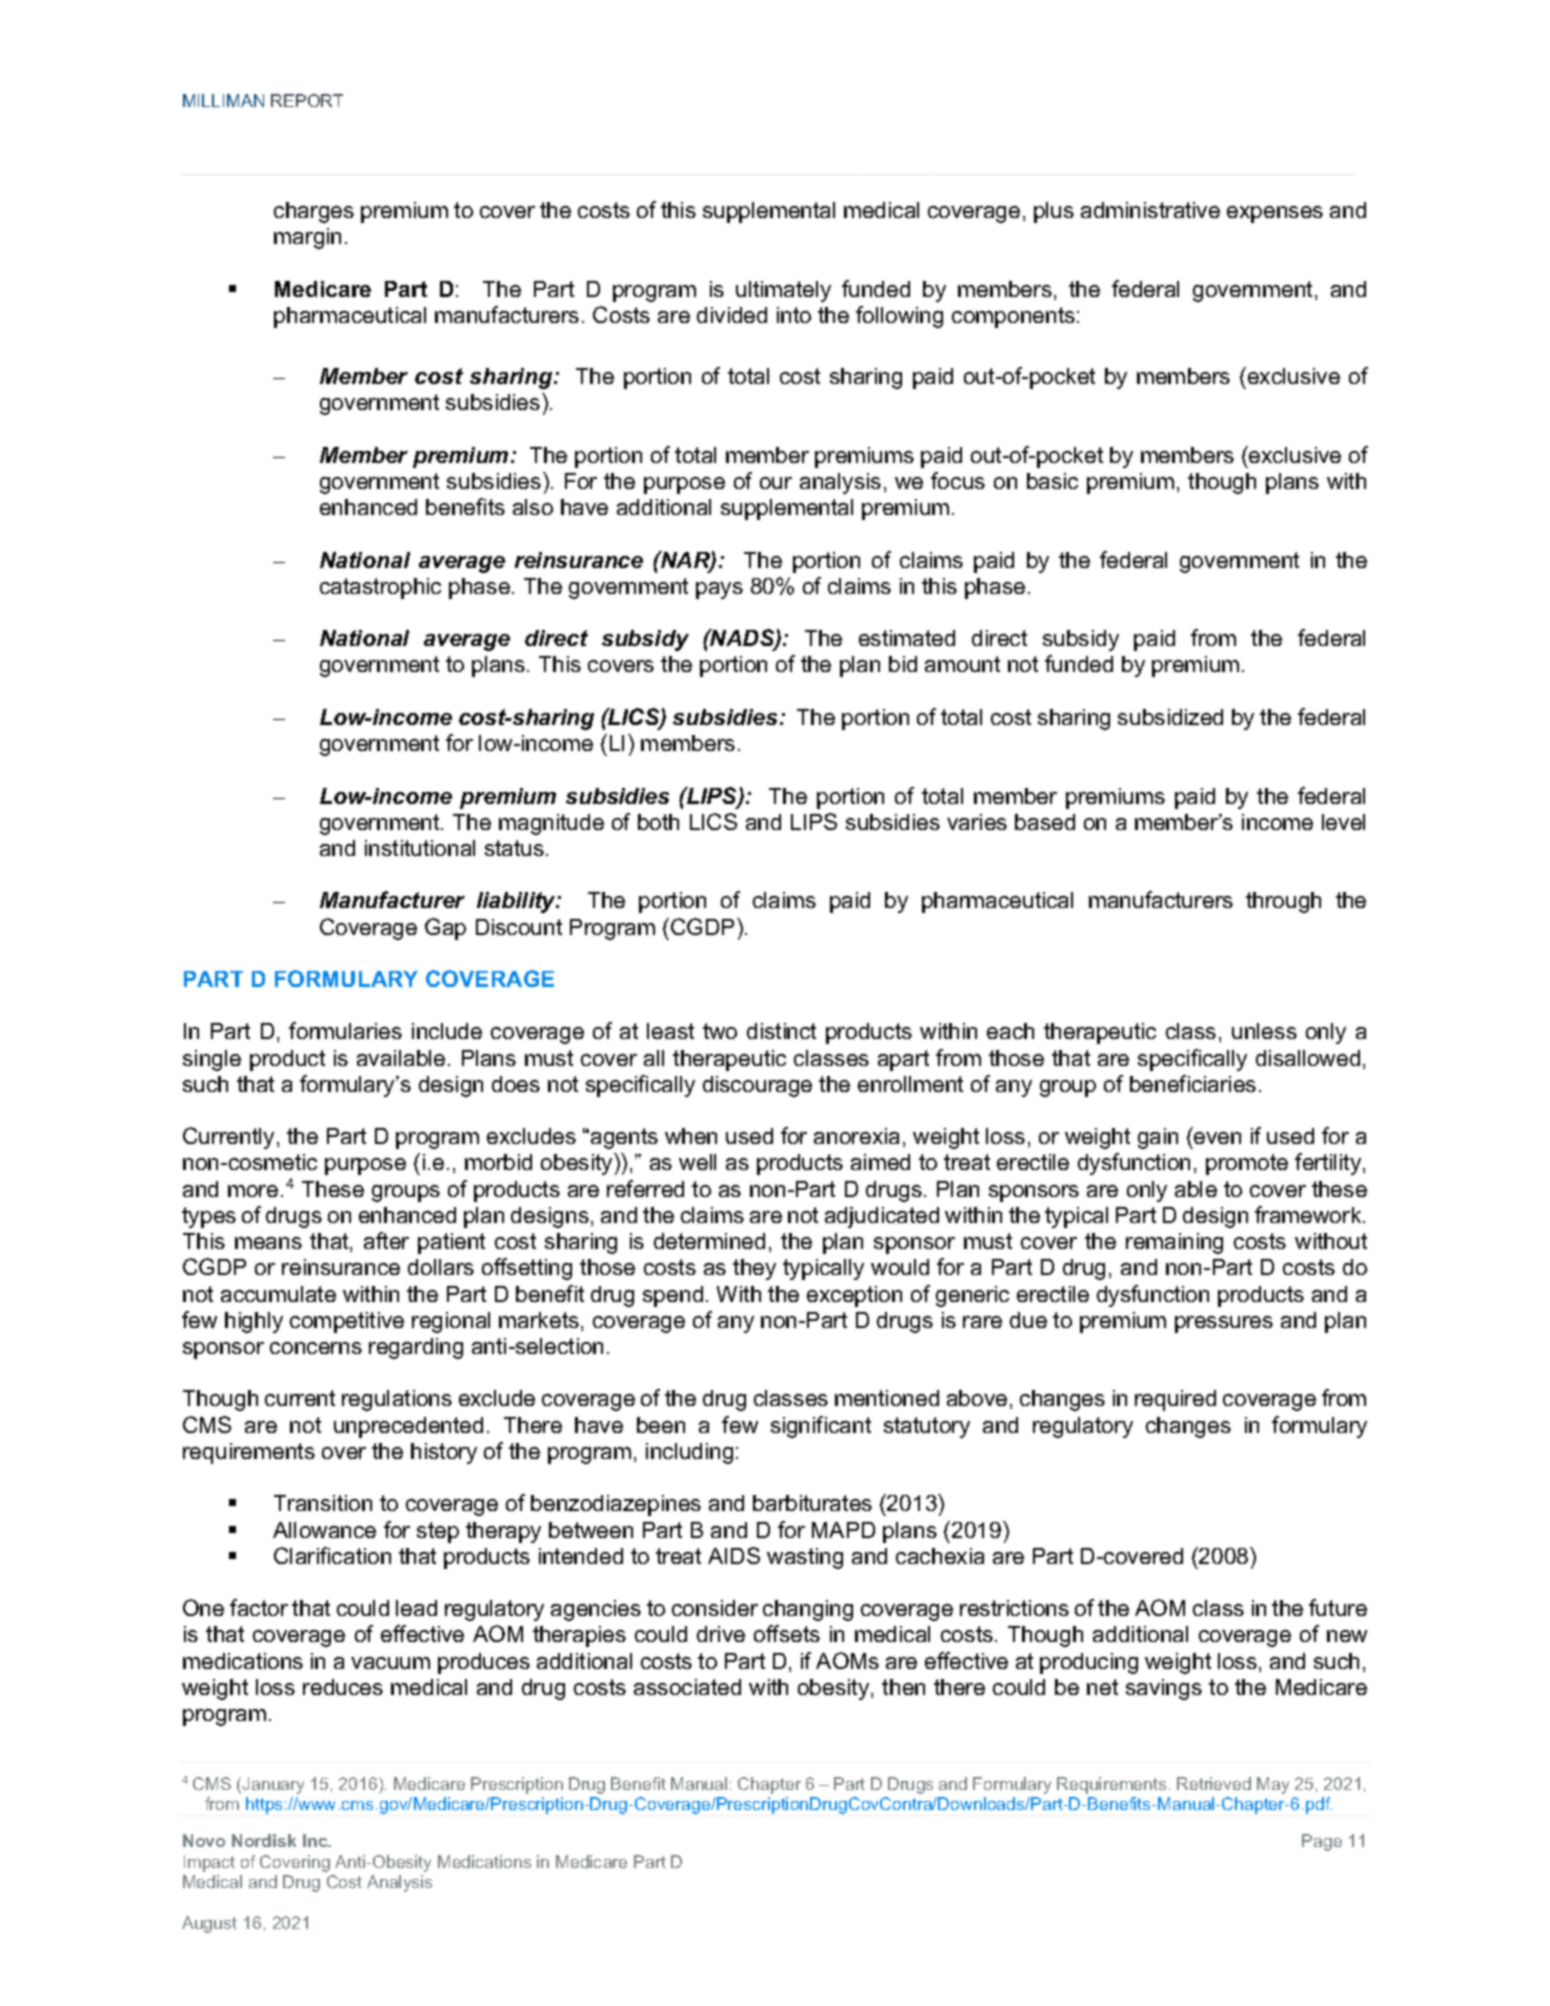 This screenshot has width=1550, height=2006. Describe the element at coordinates (719, 590) in the screenshot. I see `pays` at that location.
